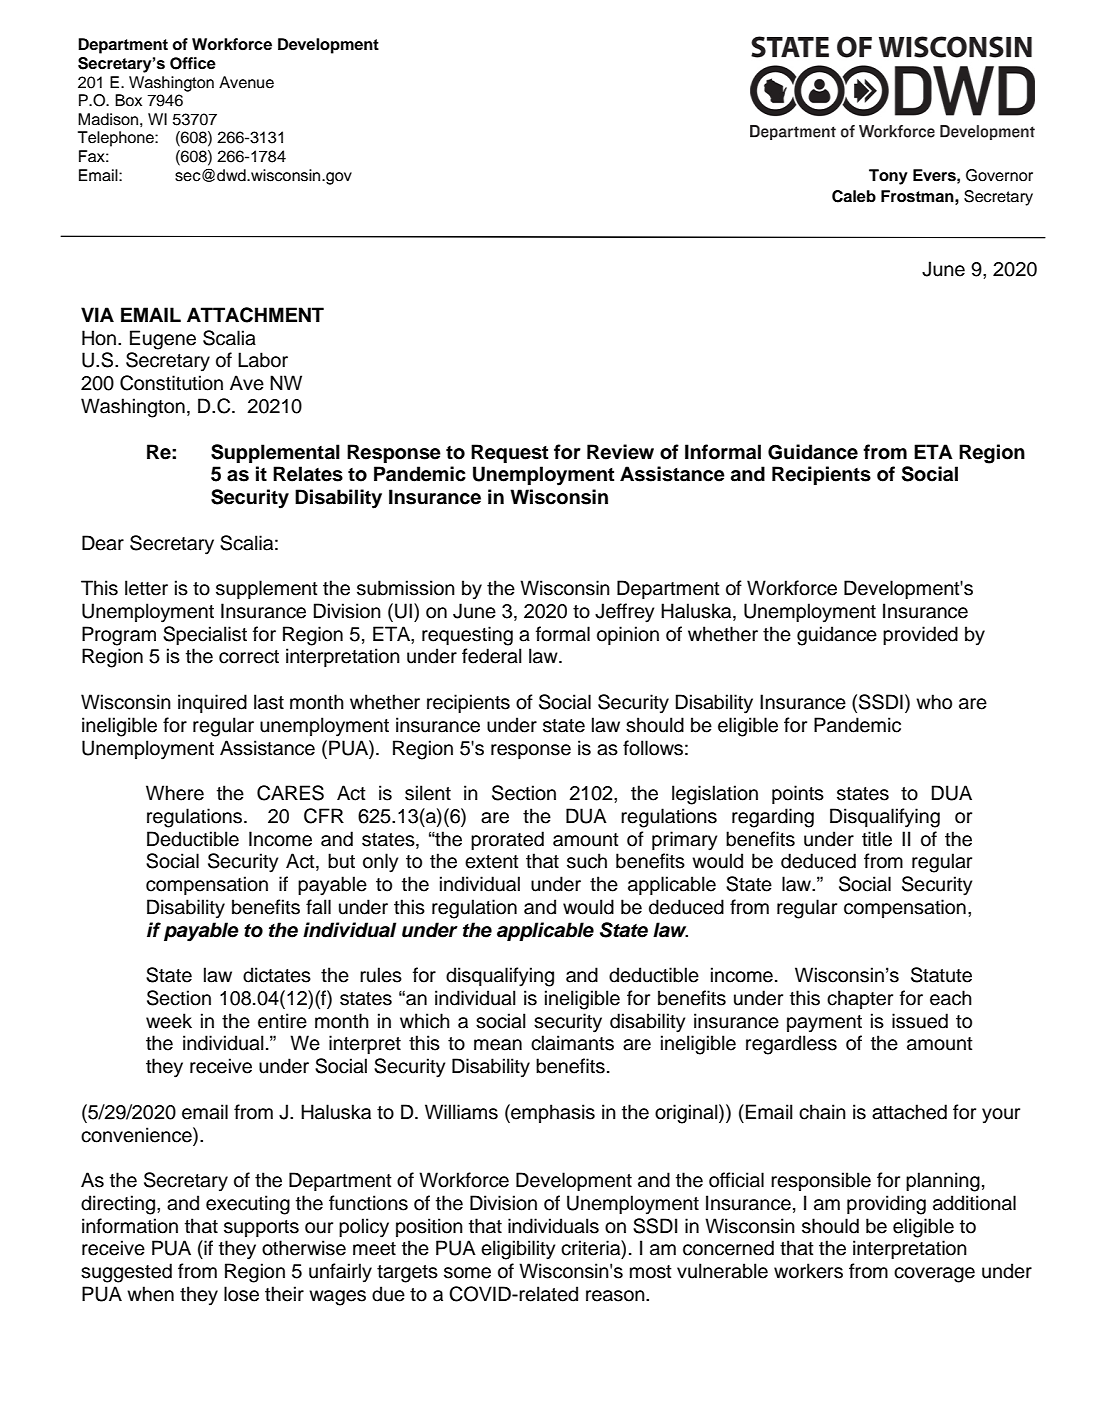 The image size is (1102, 1426). Describe the element at coordinates (572, 1043) in the screenshot. I see `claimants` at that location.
